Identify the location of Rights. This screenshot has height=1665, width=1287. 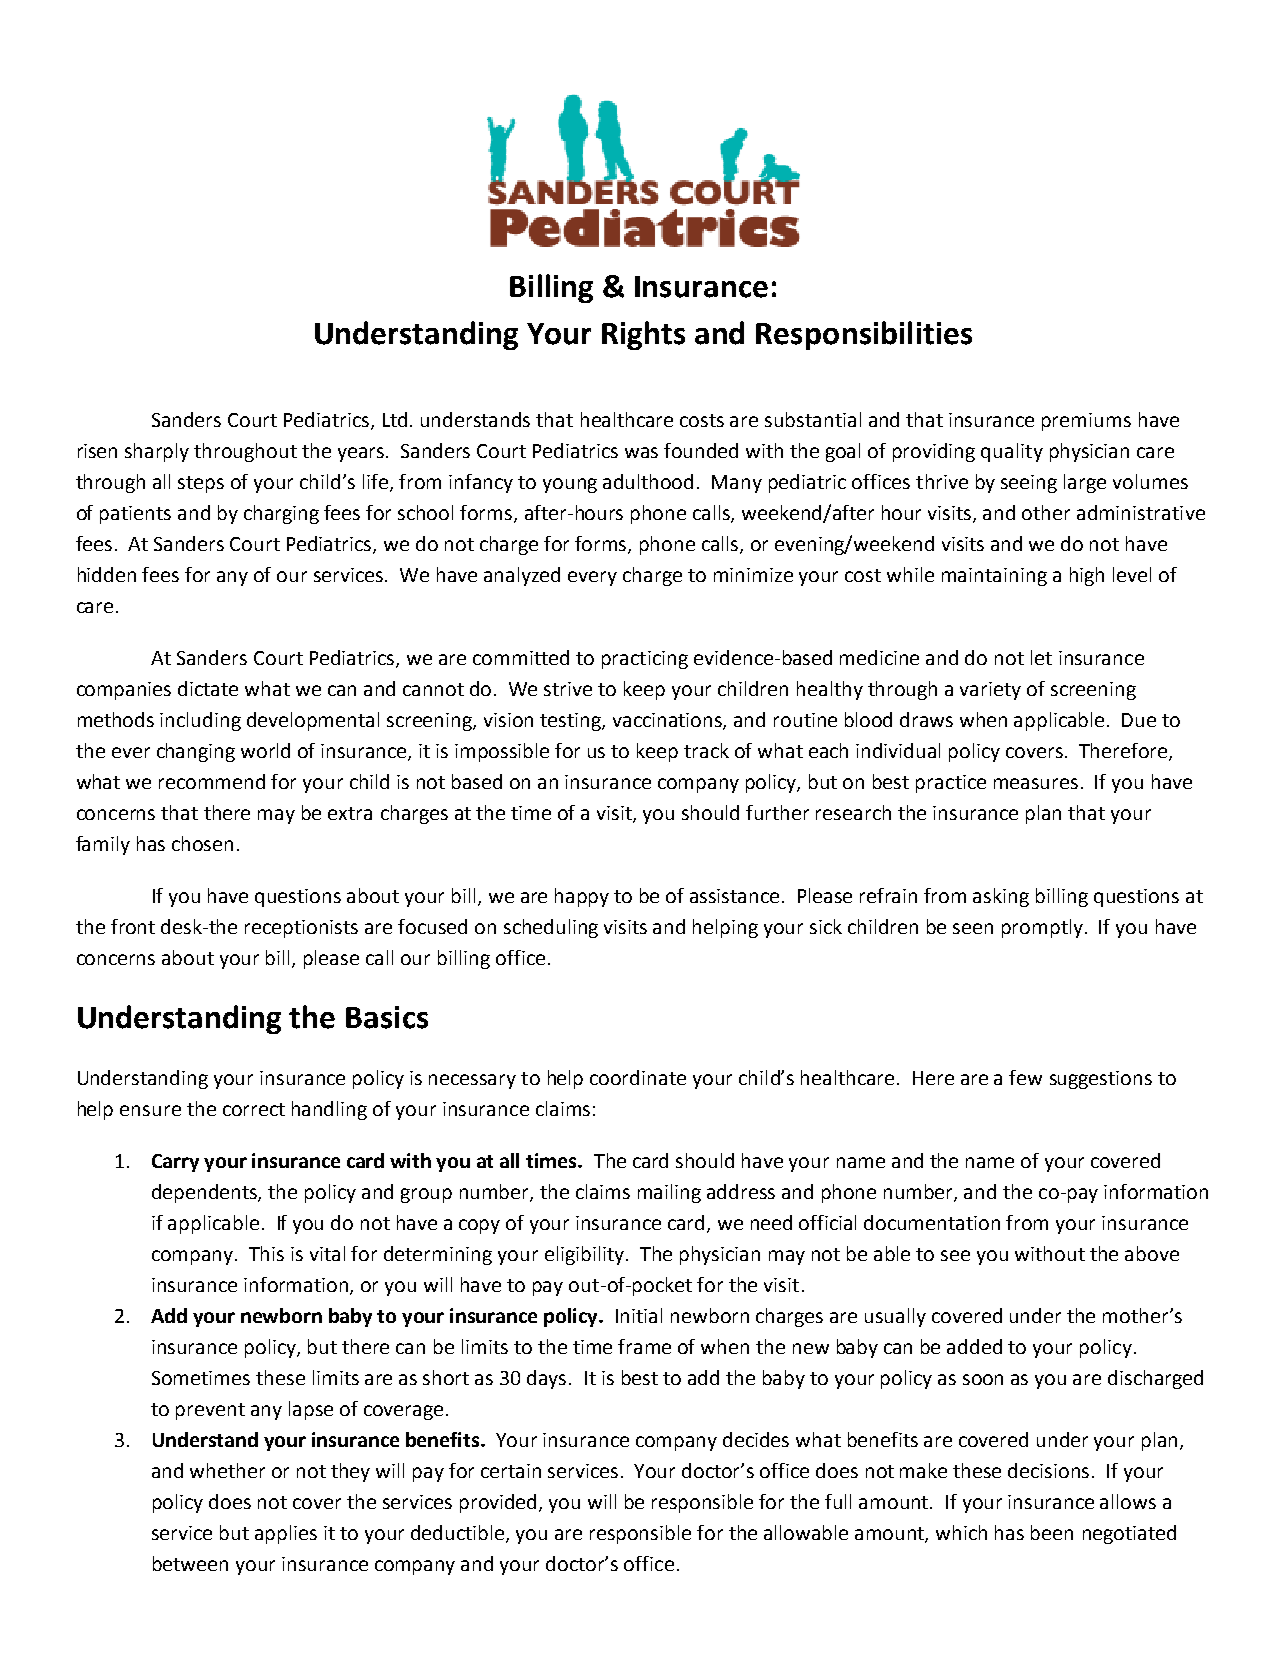
(643, 335).
